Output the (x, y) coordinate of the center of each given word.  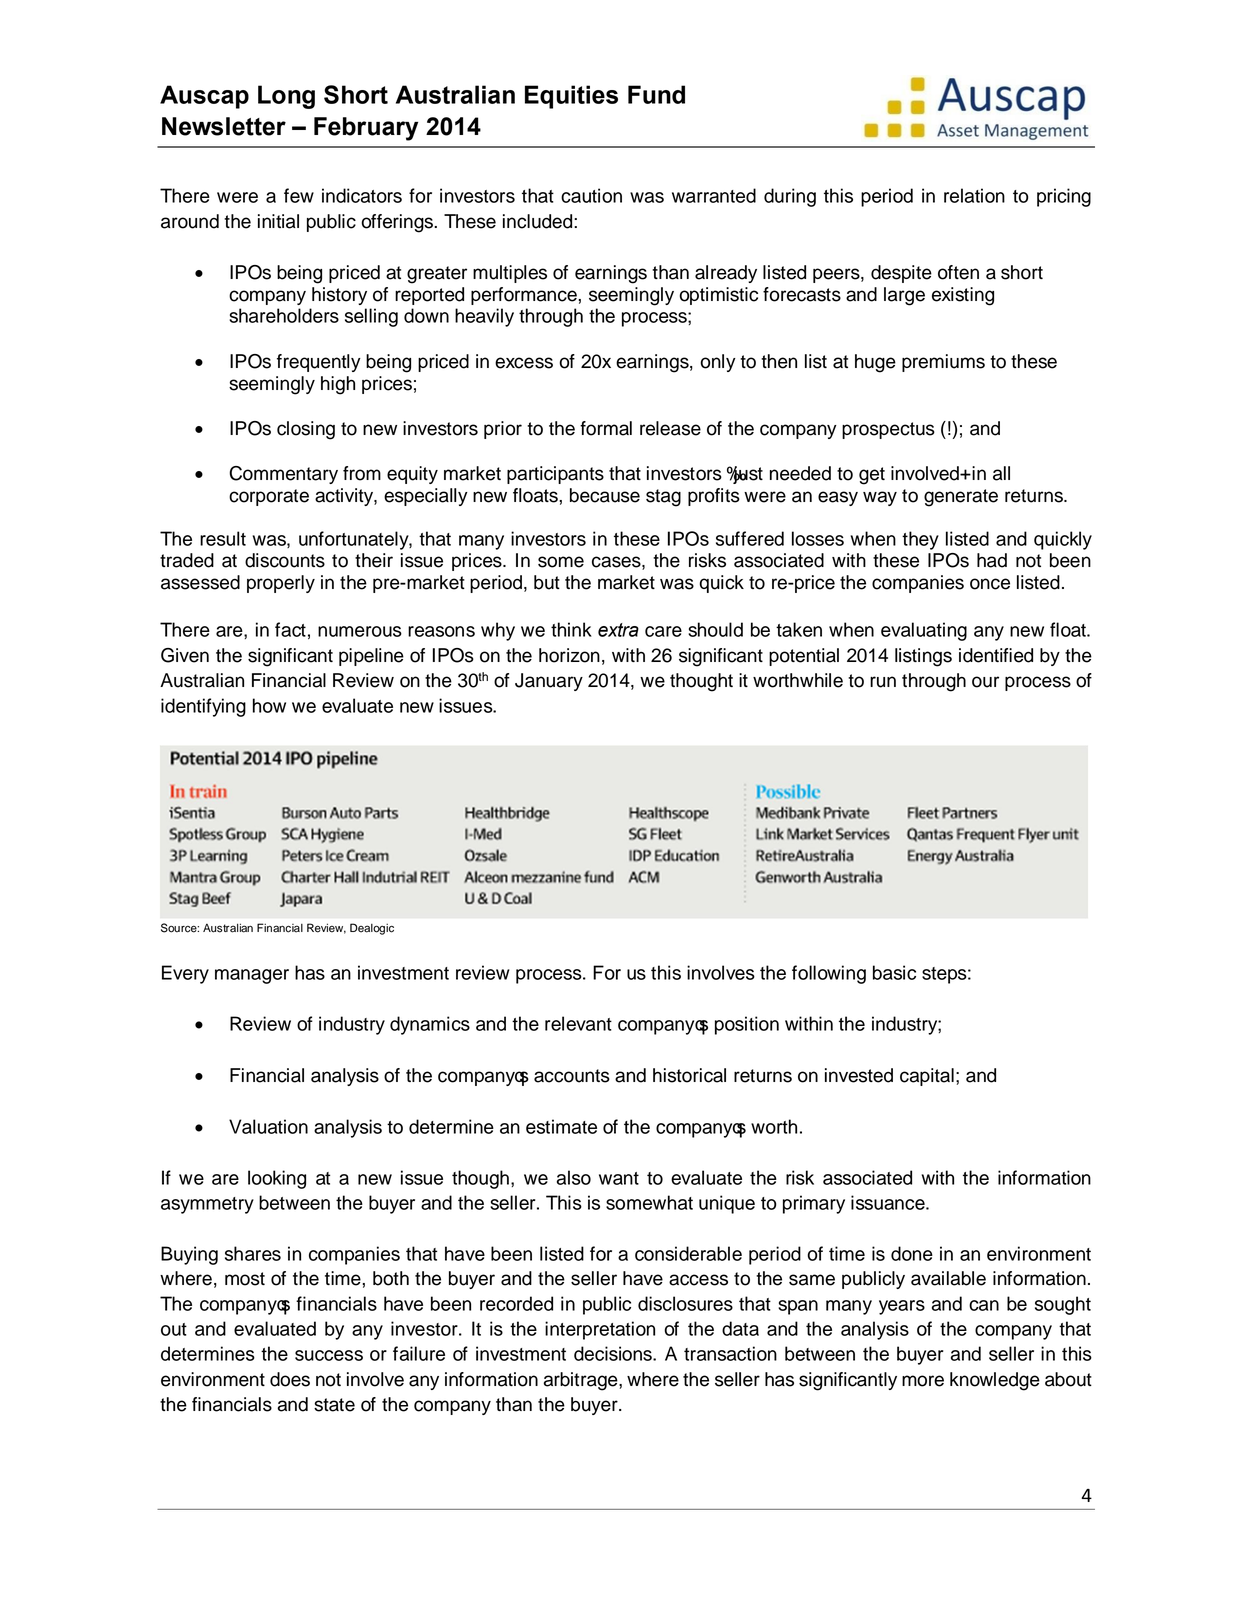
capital (927, 1077)
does (290, 1379)
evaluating (924, 631)
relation (974, 195)
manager (252, 976)
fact (290, 629)
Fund (656, 94)
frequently (319, 363)
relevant (578, 1023)
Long (286, 97)
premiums (943, 363)
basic (894, 972)
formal (606, 428)
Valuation (268, 1126)
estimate (561, 1126)
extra (618, 630)
